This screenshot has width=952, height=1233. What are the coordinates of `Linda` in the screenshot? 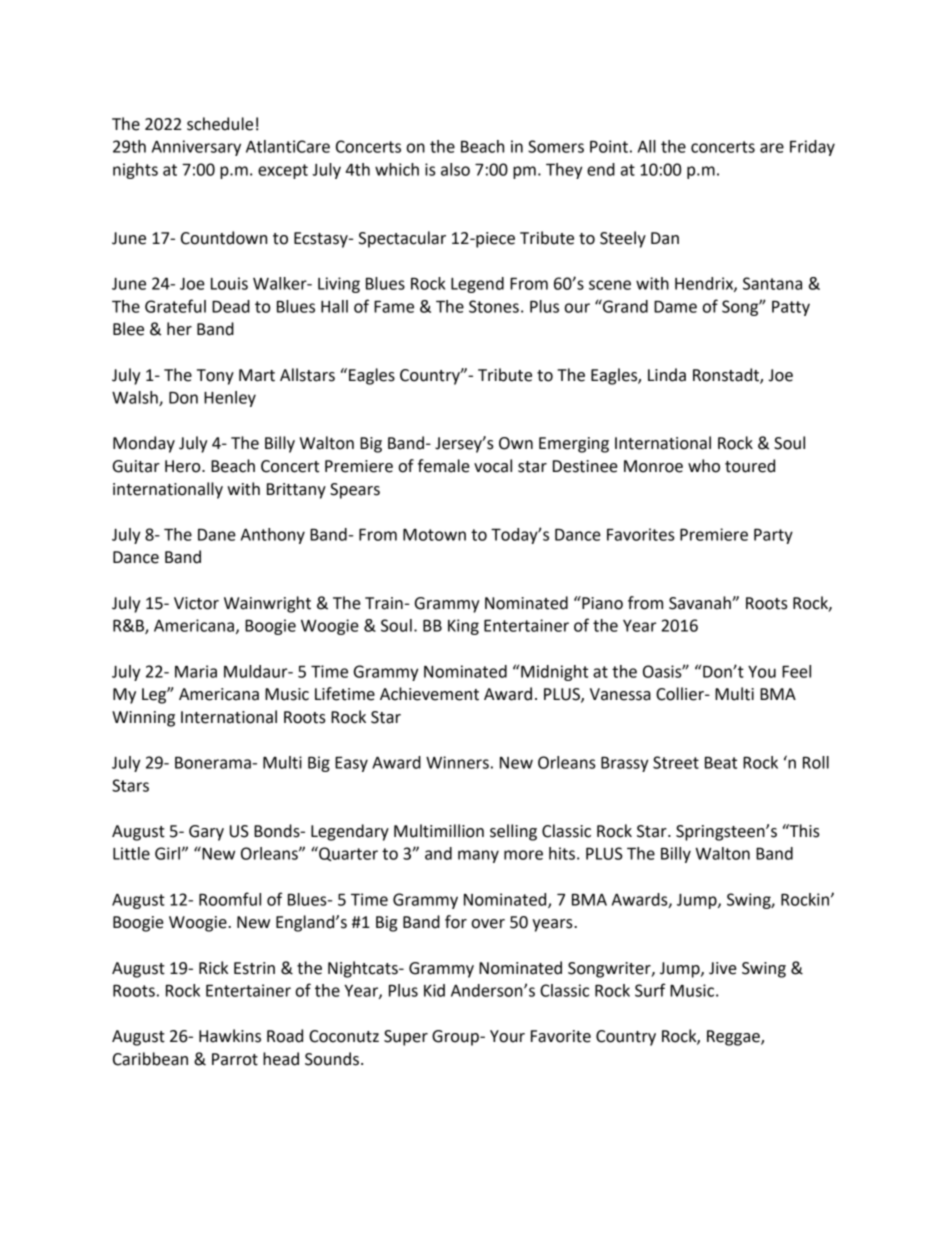 It's located at (667, 375).
